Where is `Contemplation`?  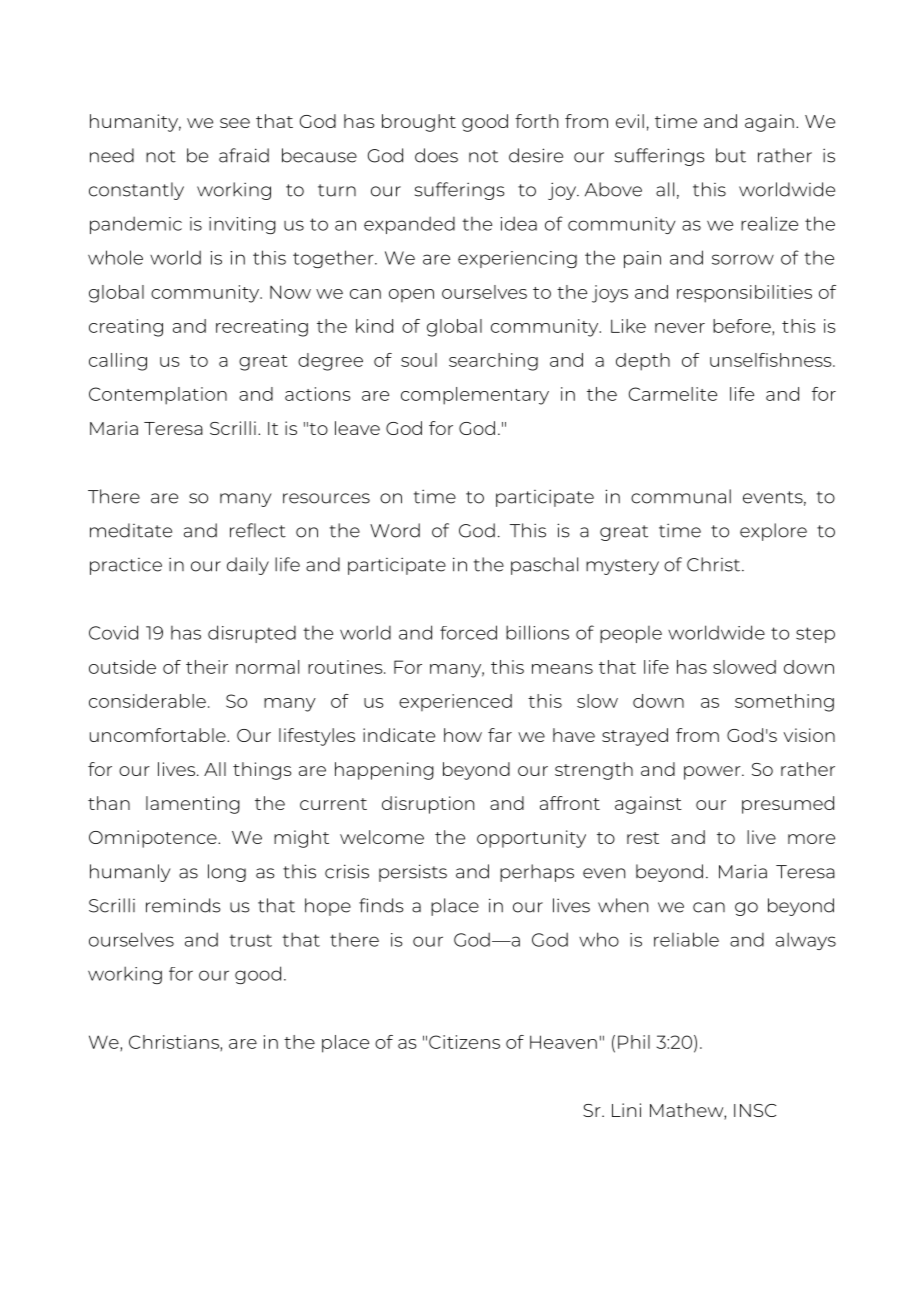 Contemplation is located at coordinates (158, 396).
